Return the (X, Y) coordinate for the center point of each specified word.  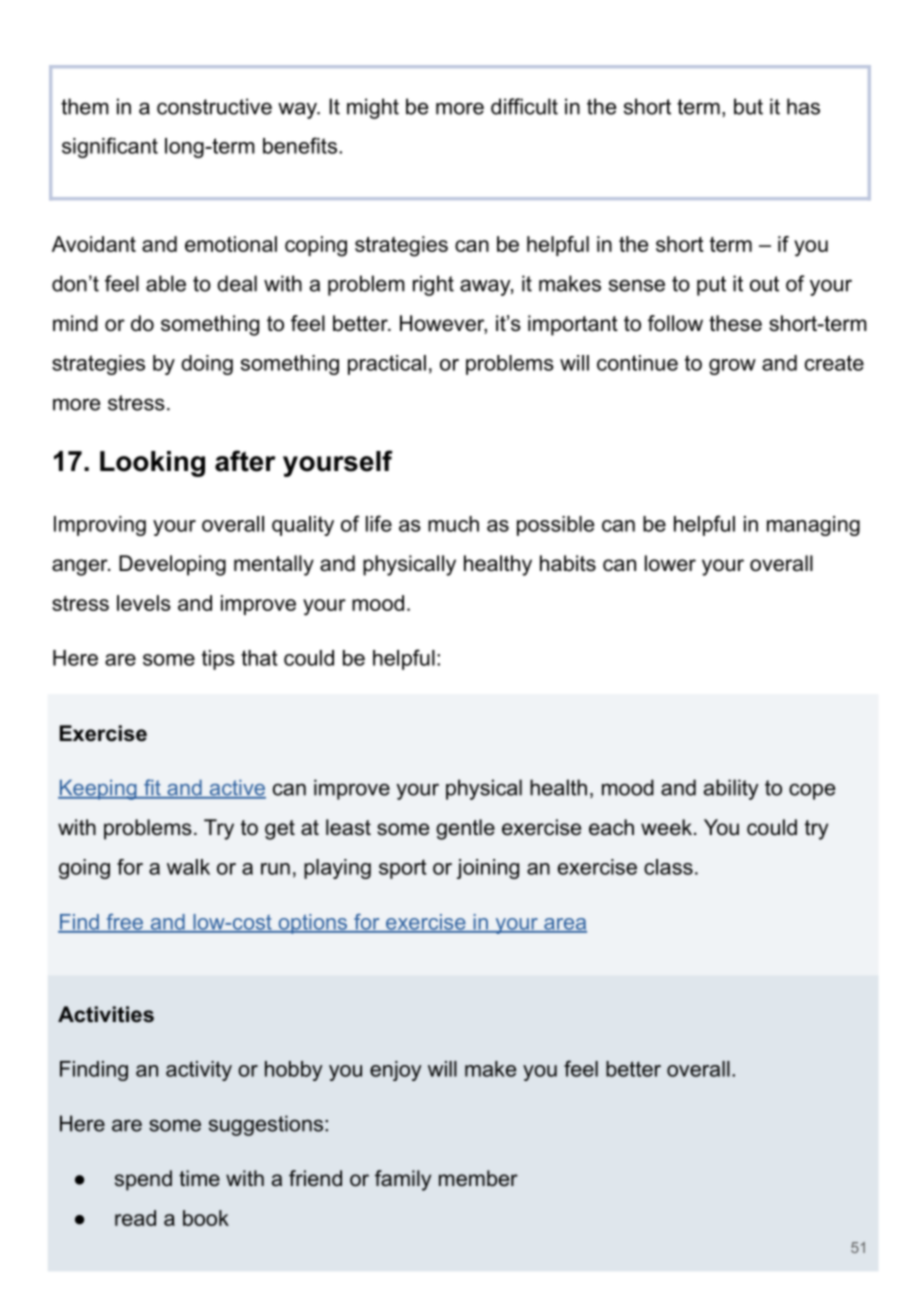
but (748, 106)
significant (110, 147)
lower (670, 563)
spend (143, 1180)
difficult (524, 106)
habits (568, 563)
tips (218, 660)
